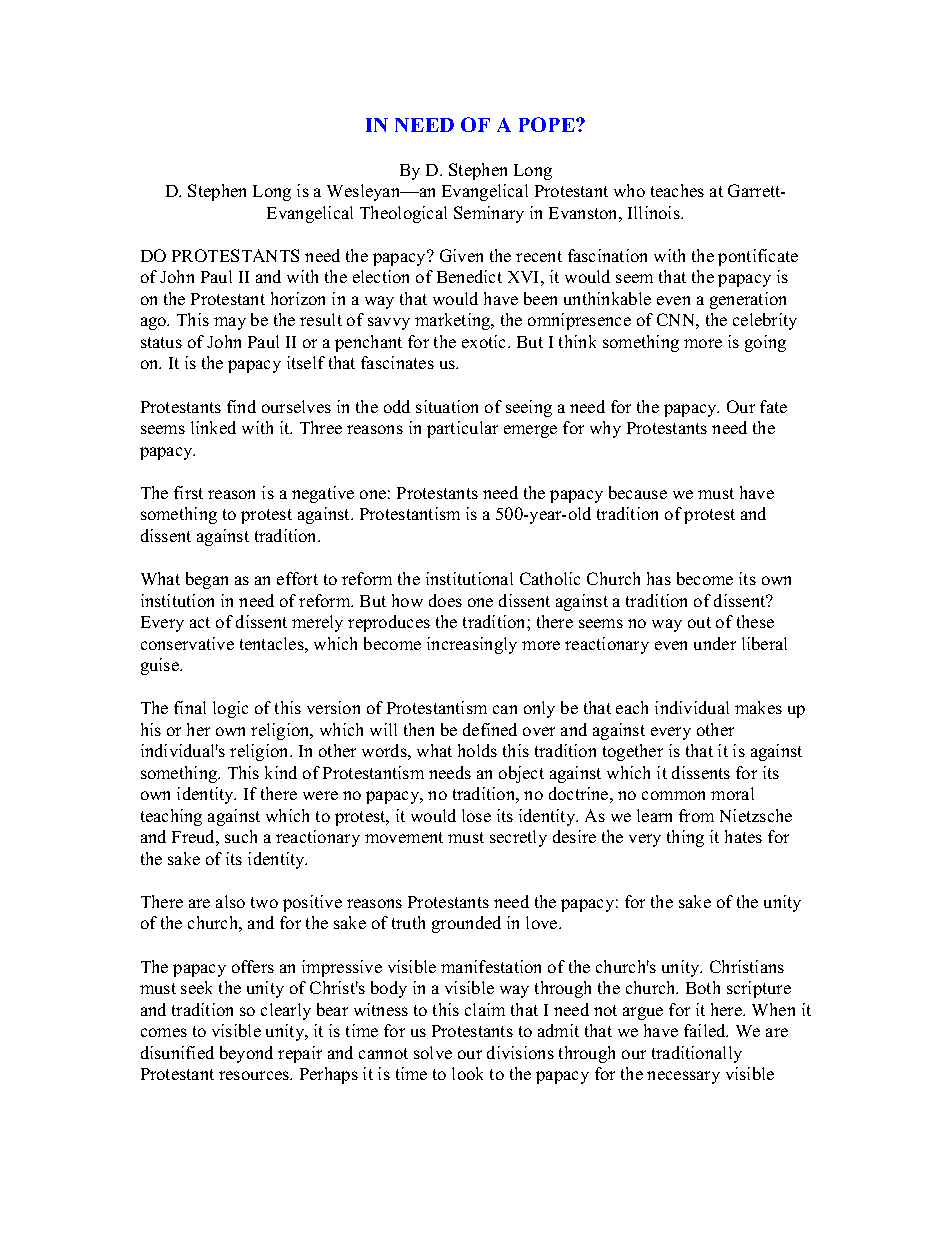 The height and width of the screenshot is (1233, 952). What do you see at coordinates (715, 643) in the screenshot?
I see `under` at bounding box center [715, 643].
